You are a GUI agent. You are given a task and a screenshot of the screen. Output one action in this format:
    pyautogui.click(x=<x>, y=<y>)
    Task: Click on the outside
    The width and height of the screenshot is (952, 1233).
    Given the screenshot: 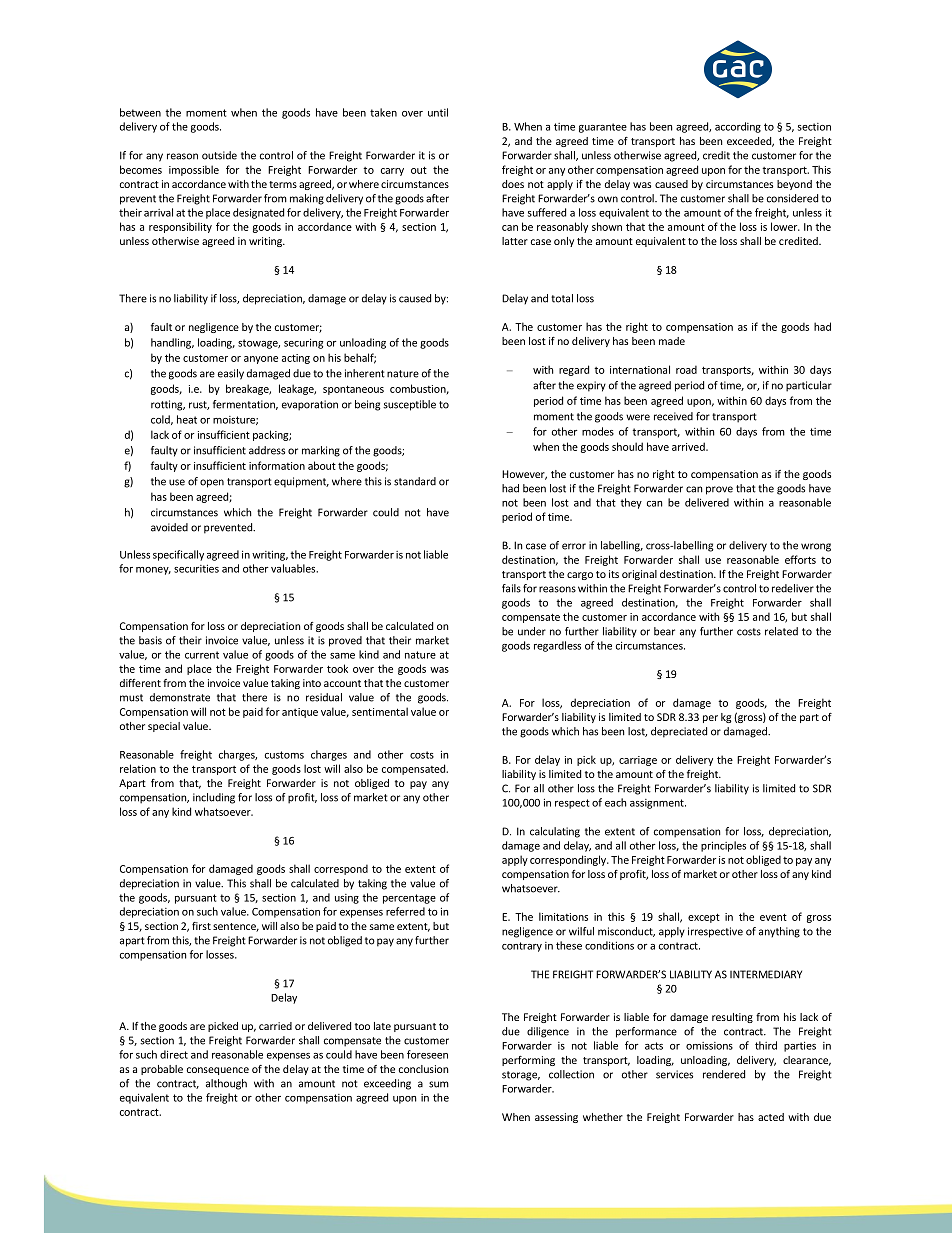 What is the action you would take?
    pyautogui.click(x=219, y=155)
